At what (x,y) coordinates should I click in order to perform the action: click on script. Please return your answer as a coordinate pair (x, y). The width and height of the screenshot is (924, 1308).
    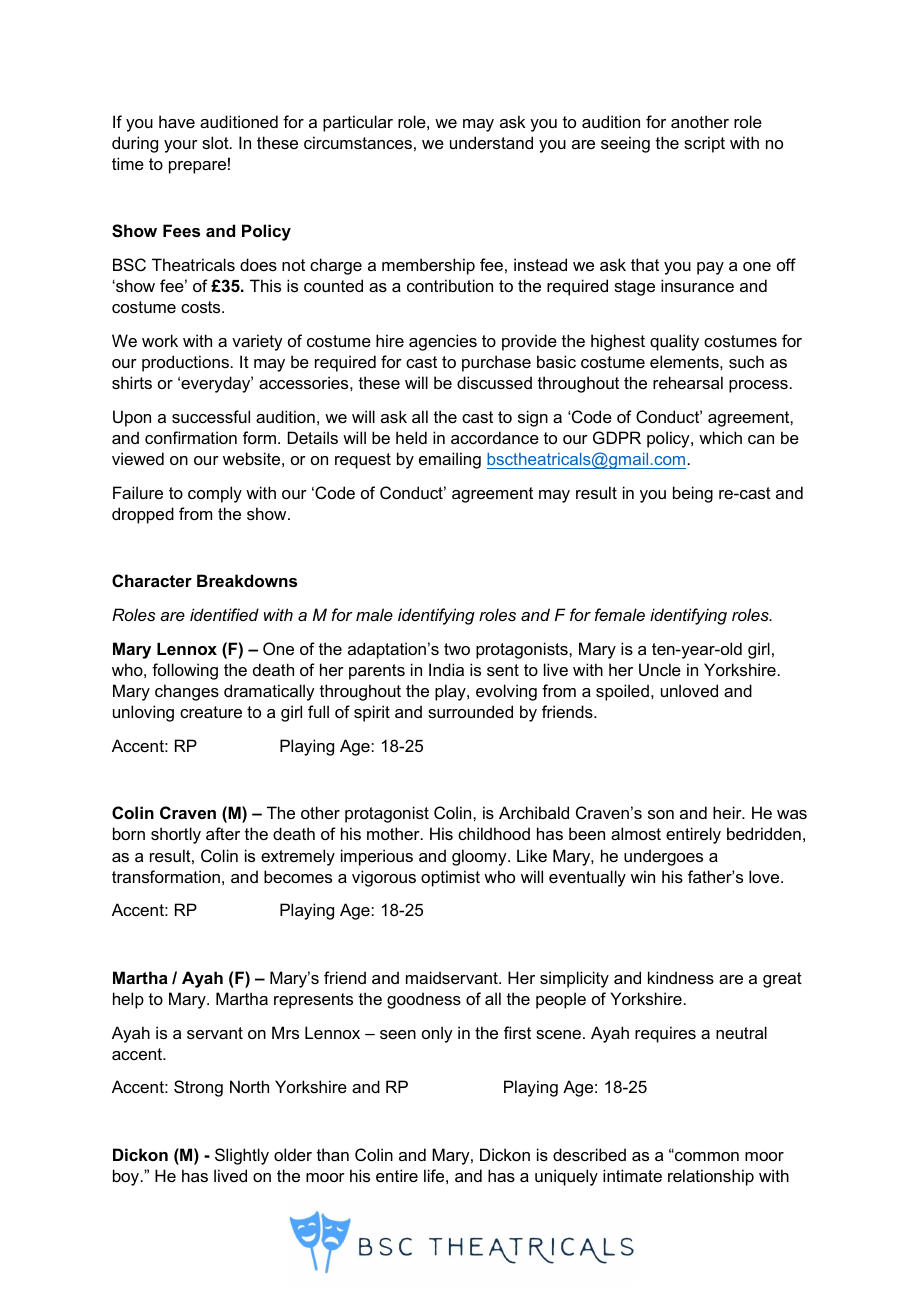
    Looking at the image, I should click on (704, 144).
